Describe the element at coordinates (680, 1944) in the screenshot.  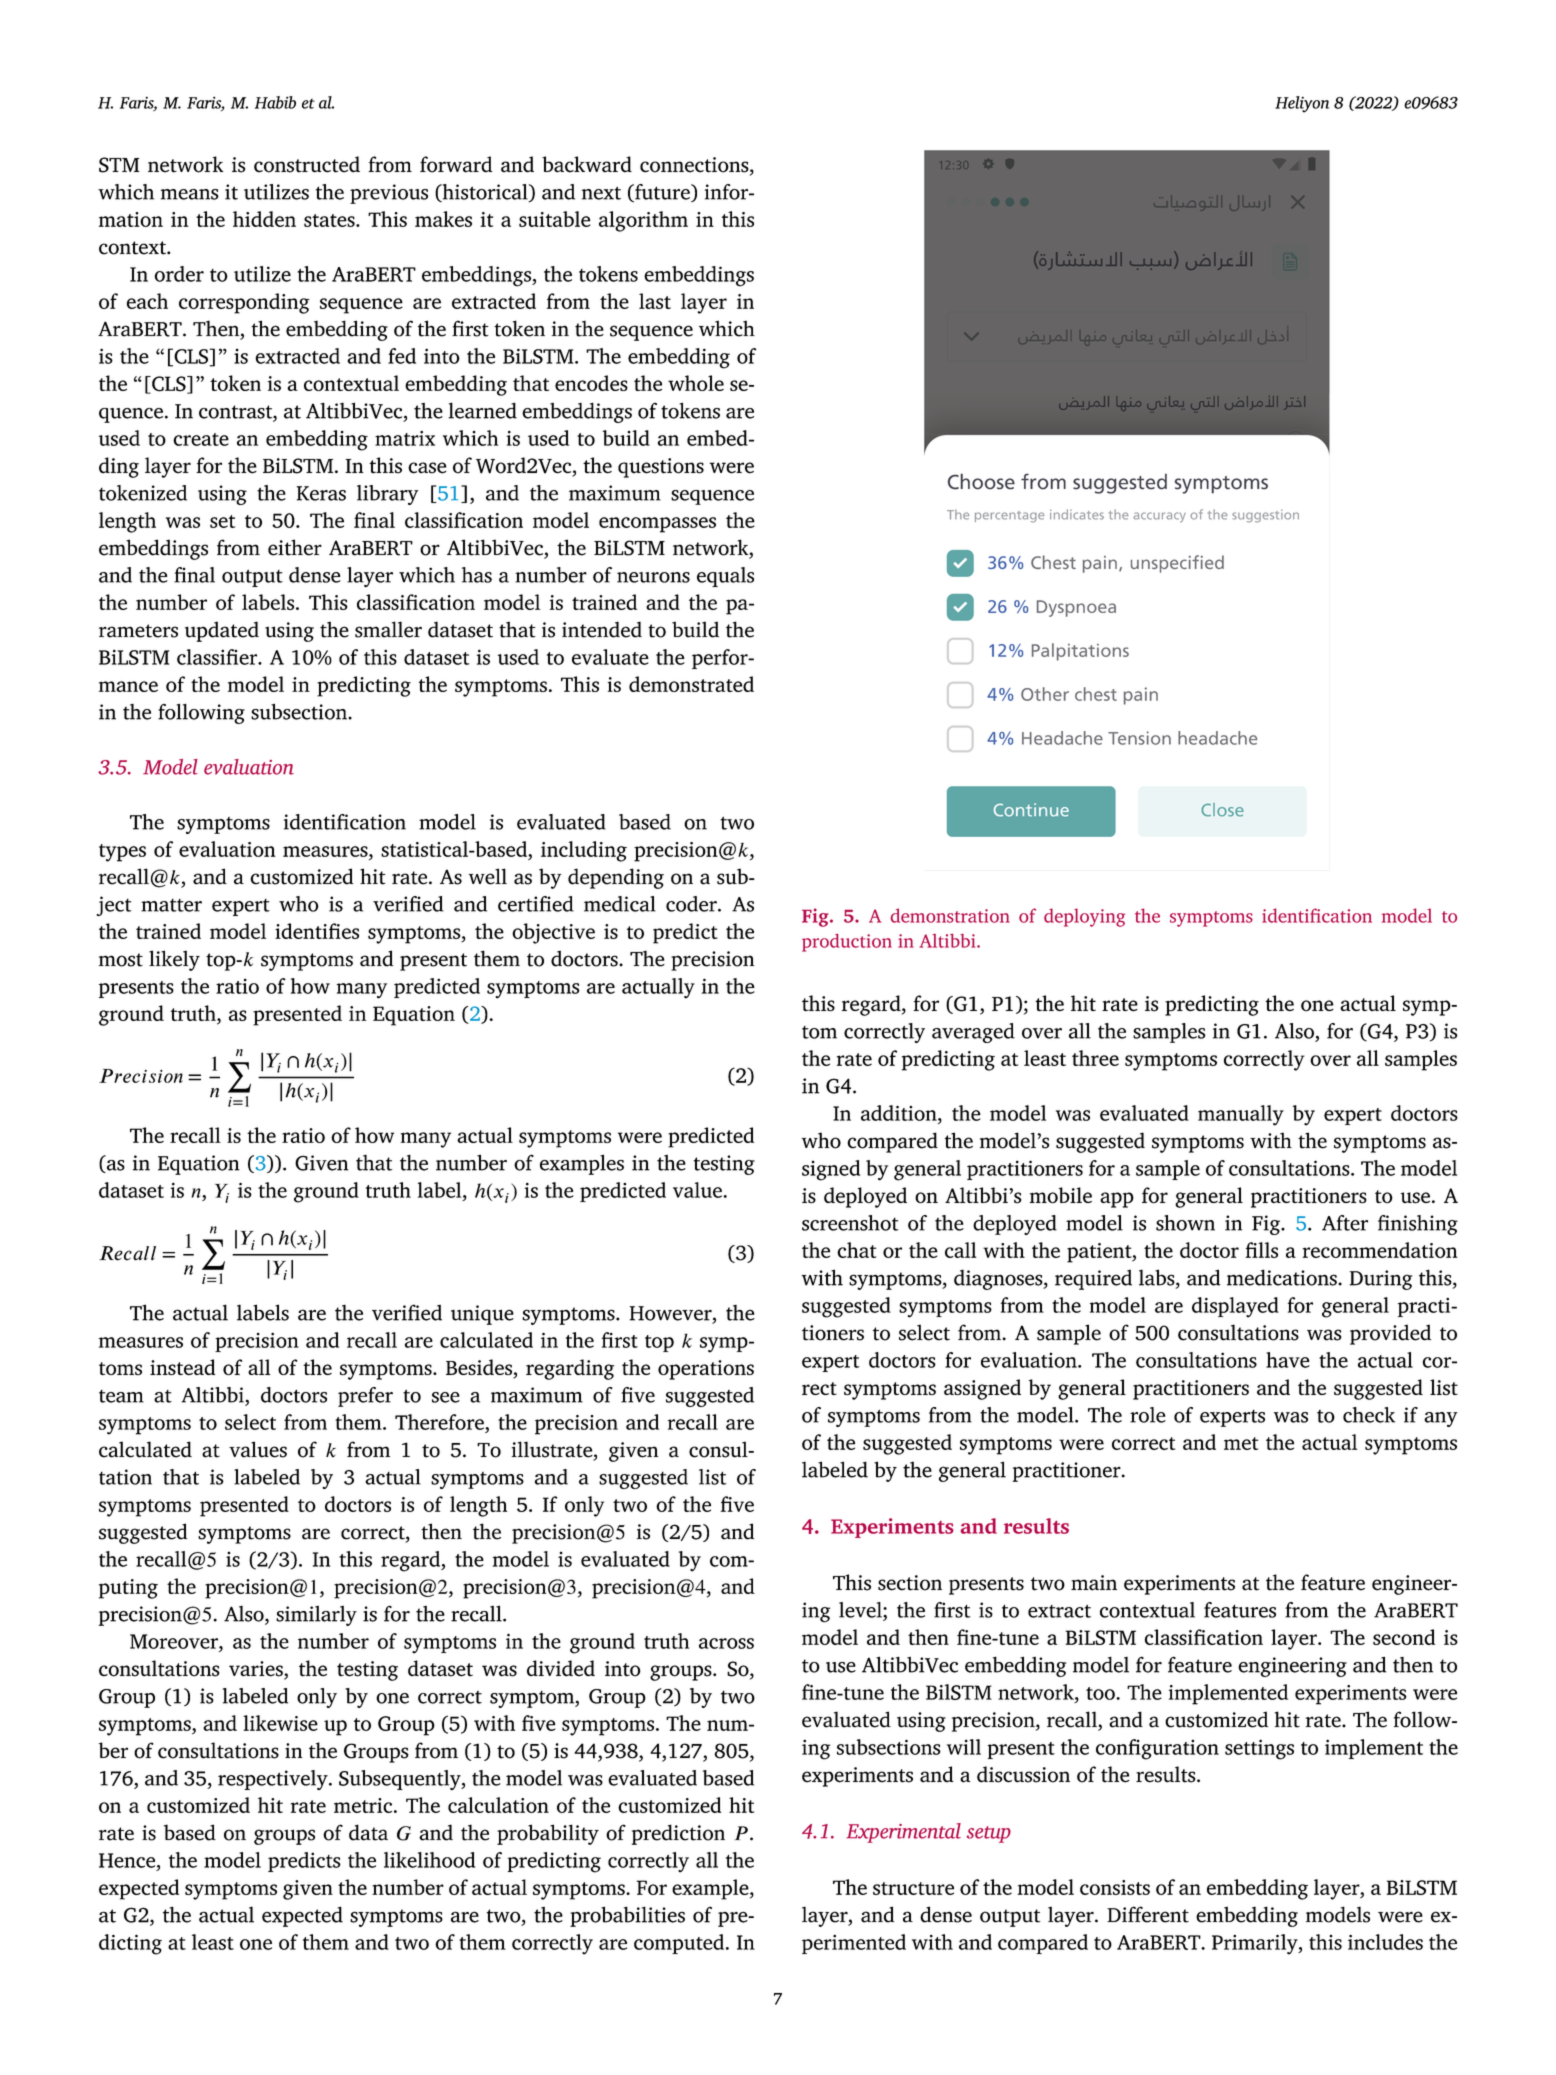
I see `computed` at that location.
